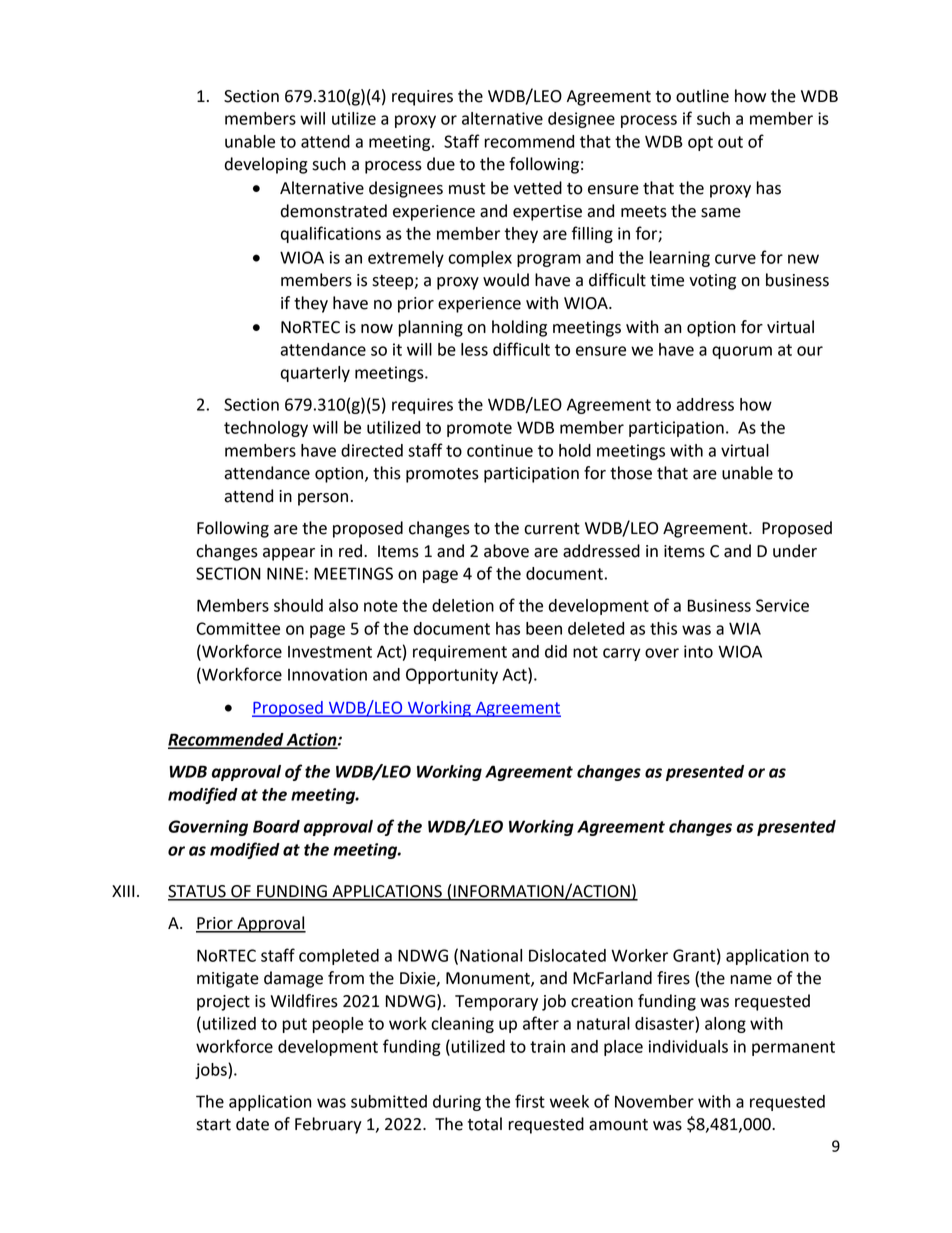 Image resolution: width=952 pixels, height=1233 pixels. What do you see at coordinates (266, 165) in the screenshot?
I see `developing` at bounding box center [266, 165].
